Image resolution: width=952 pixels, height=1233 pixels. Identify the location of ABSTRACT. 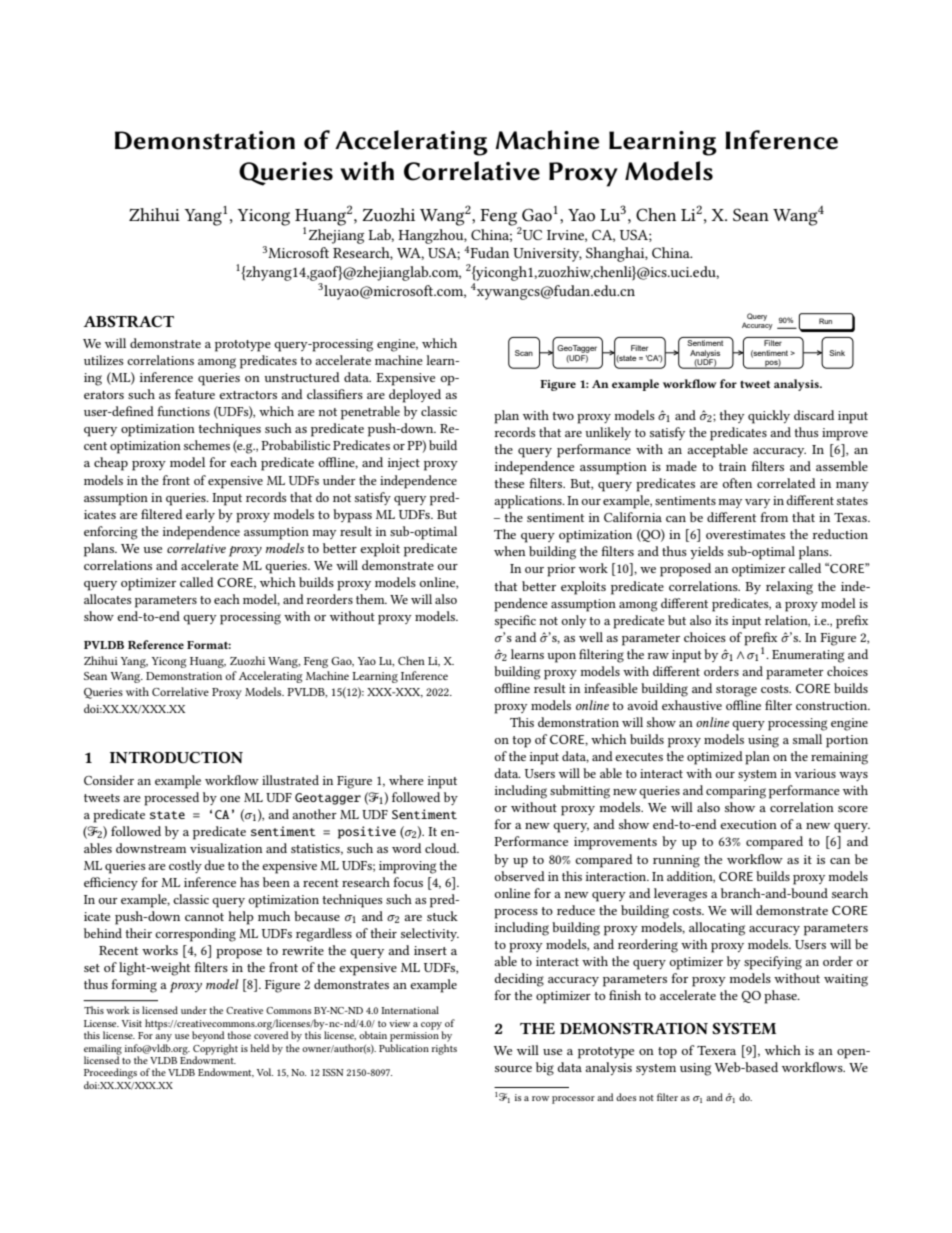
(128, 321).
